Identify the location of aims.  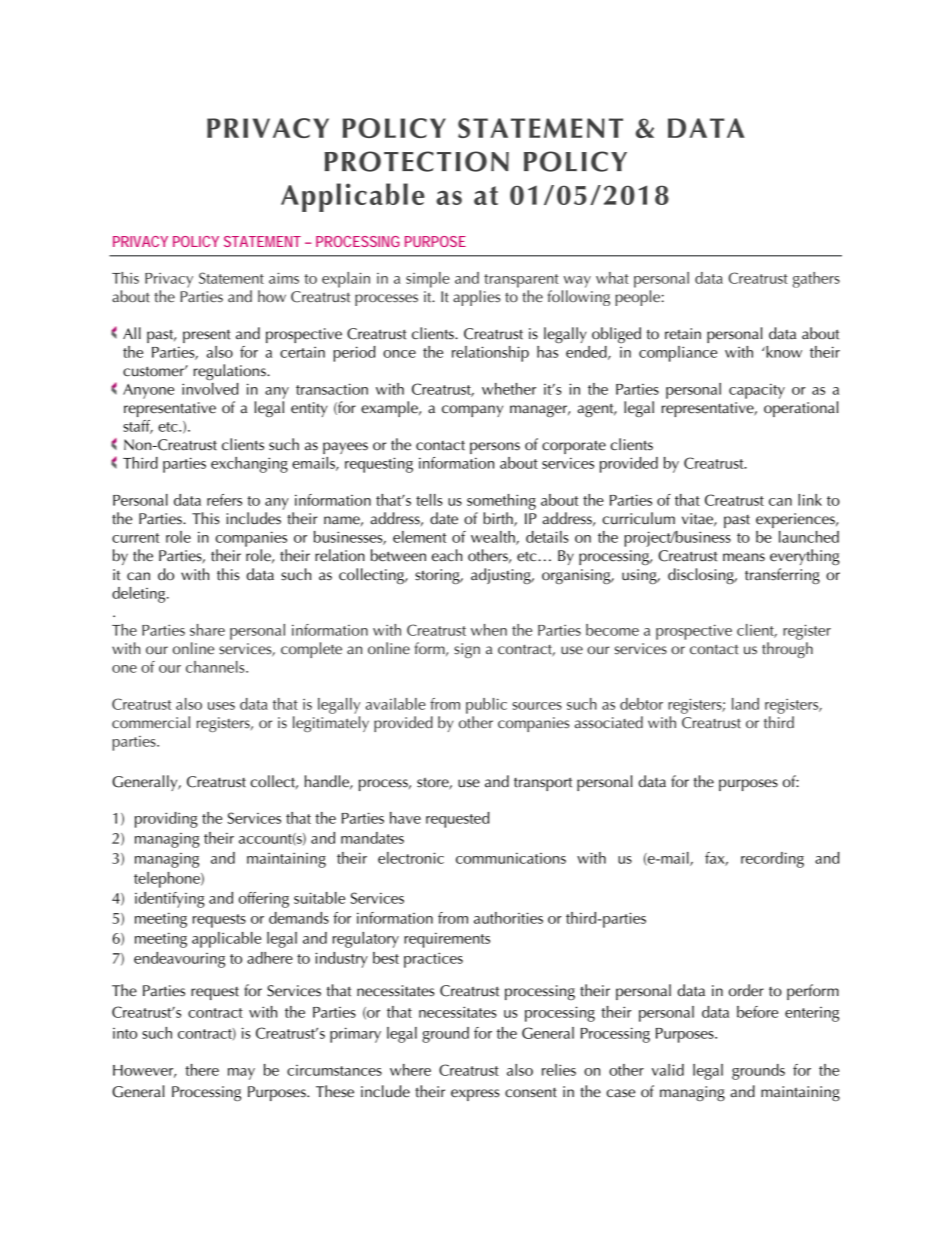
(284, 278).
